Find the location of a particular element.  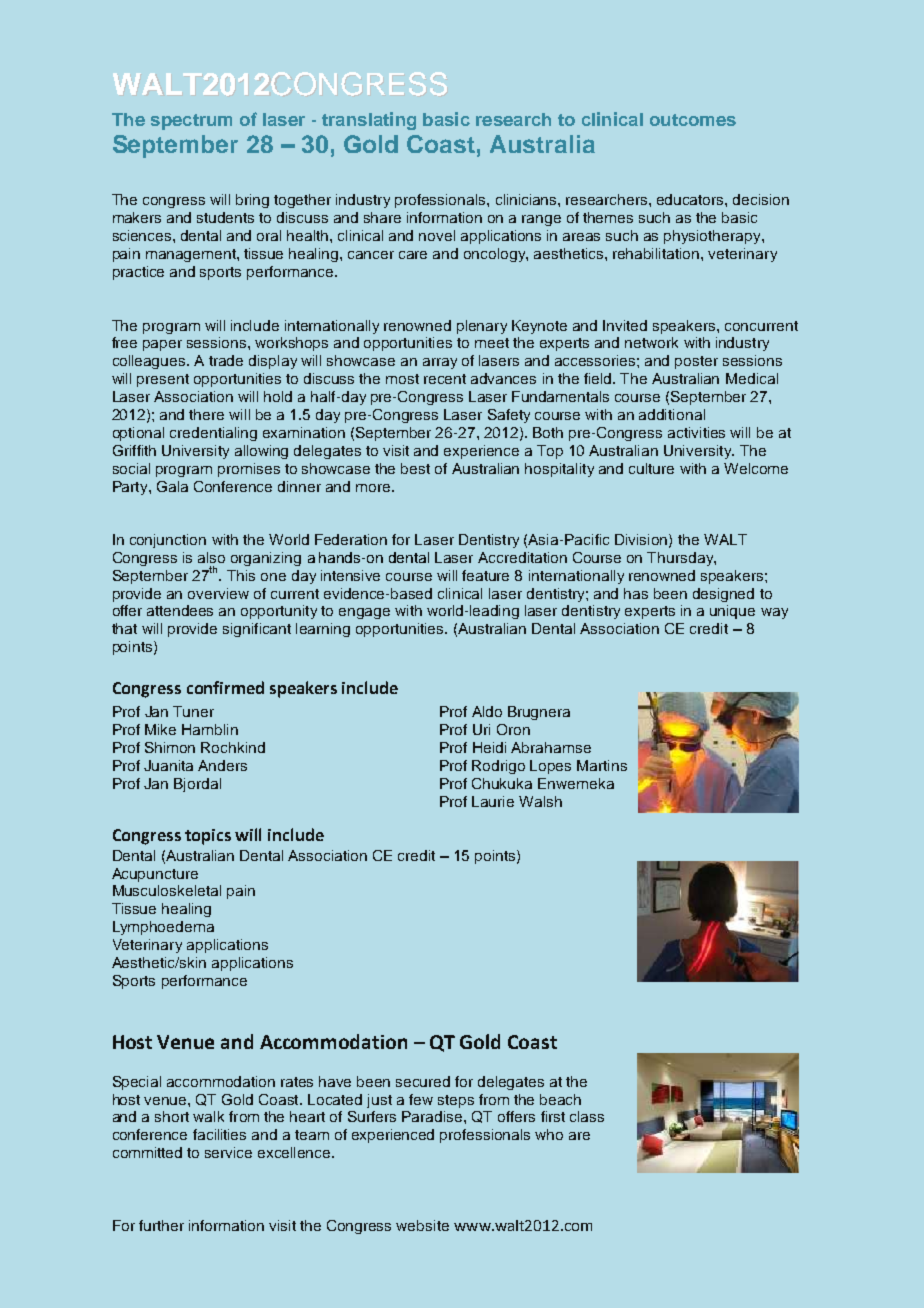

Martins is located at coordinates (602, 765).
